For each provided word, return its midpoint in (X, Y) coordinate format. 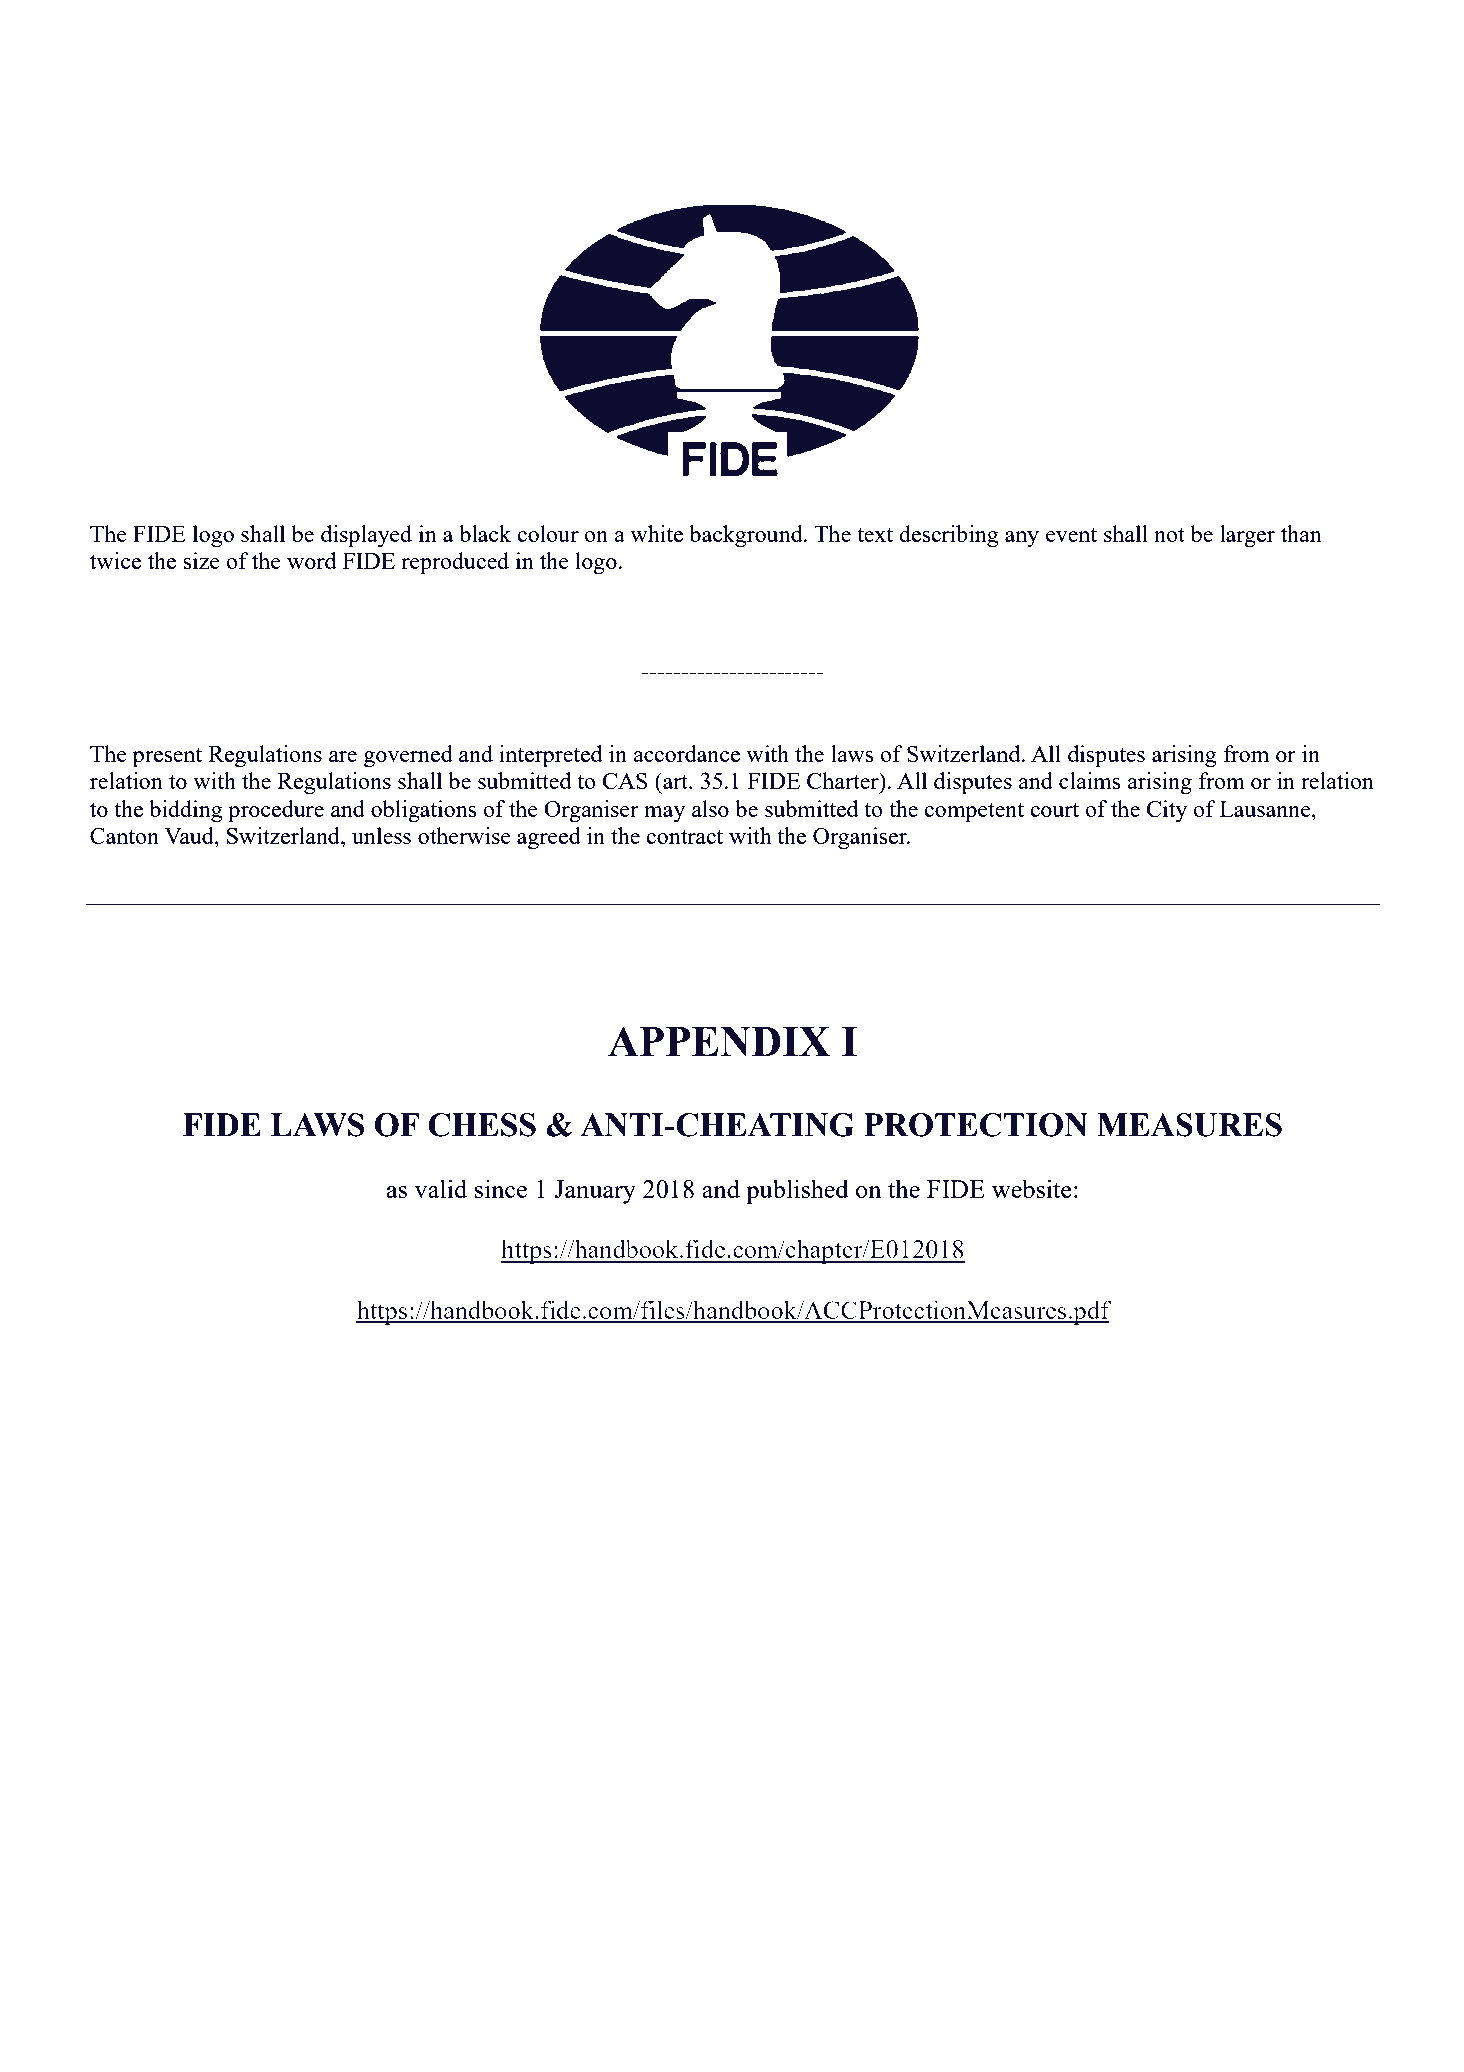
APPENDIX (719, 1041)
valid (440, 1188)
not (1169, 535)
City (1166, 811)
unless (381, 835)
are (343, 756)
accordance (686, 753)
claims (1090, 780)
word (311, 560)
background (747, 536)
